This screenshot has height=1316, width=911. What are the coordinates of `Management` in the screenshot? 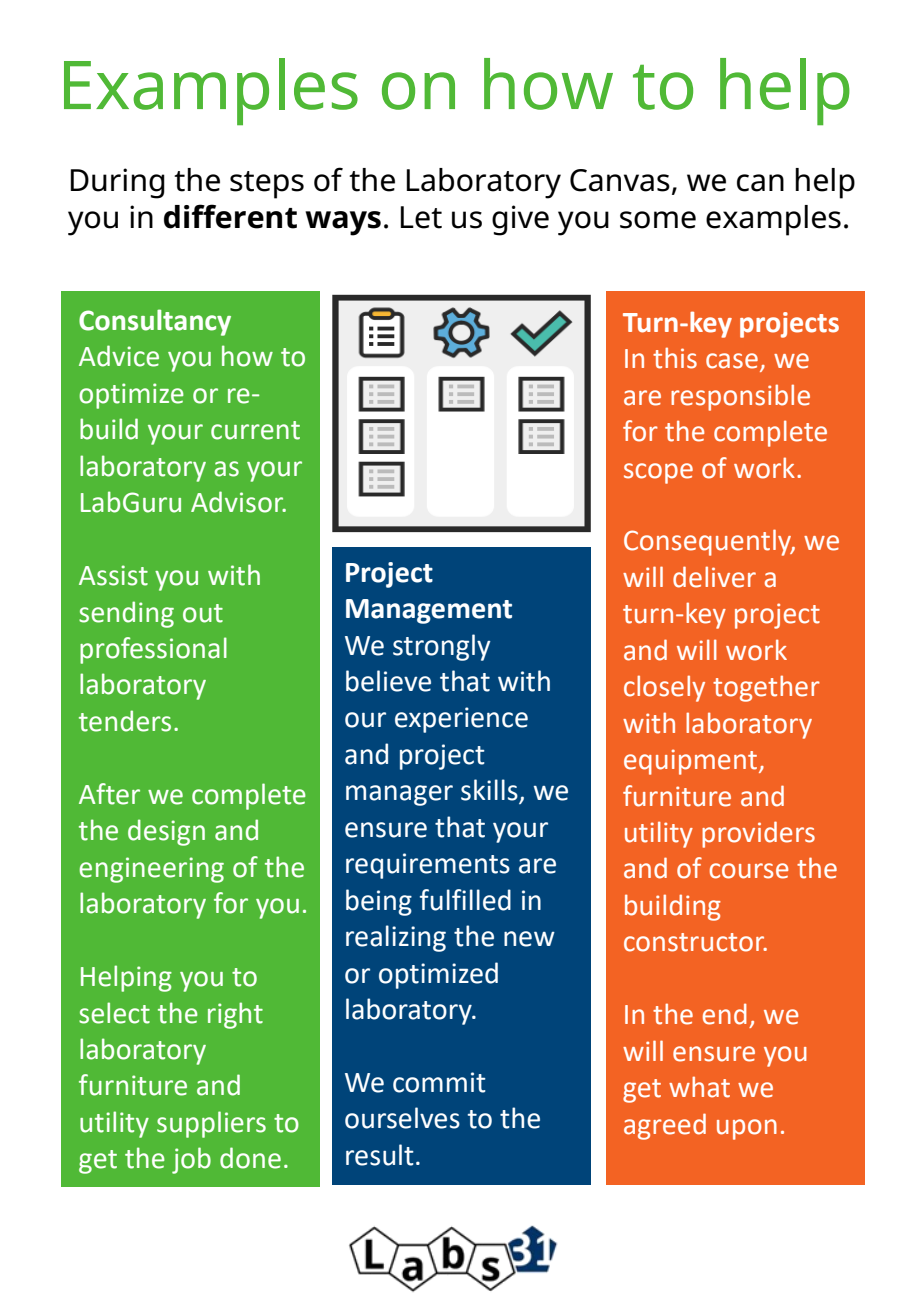 It's located at (429, 611).
